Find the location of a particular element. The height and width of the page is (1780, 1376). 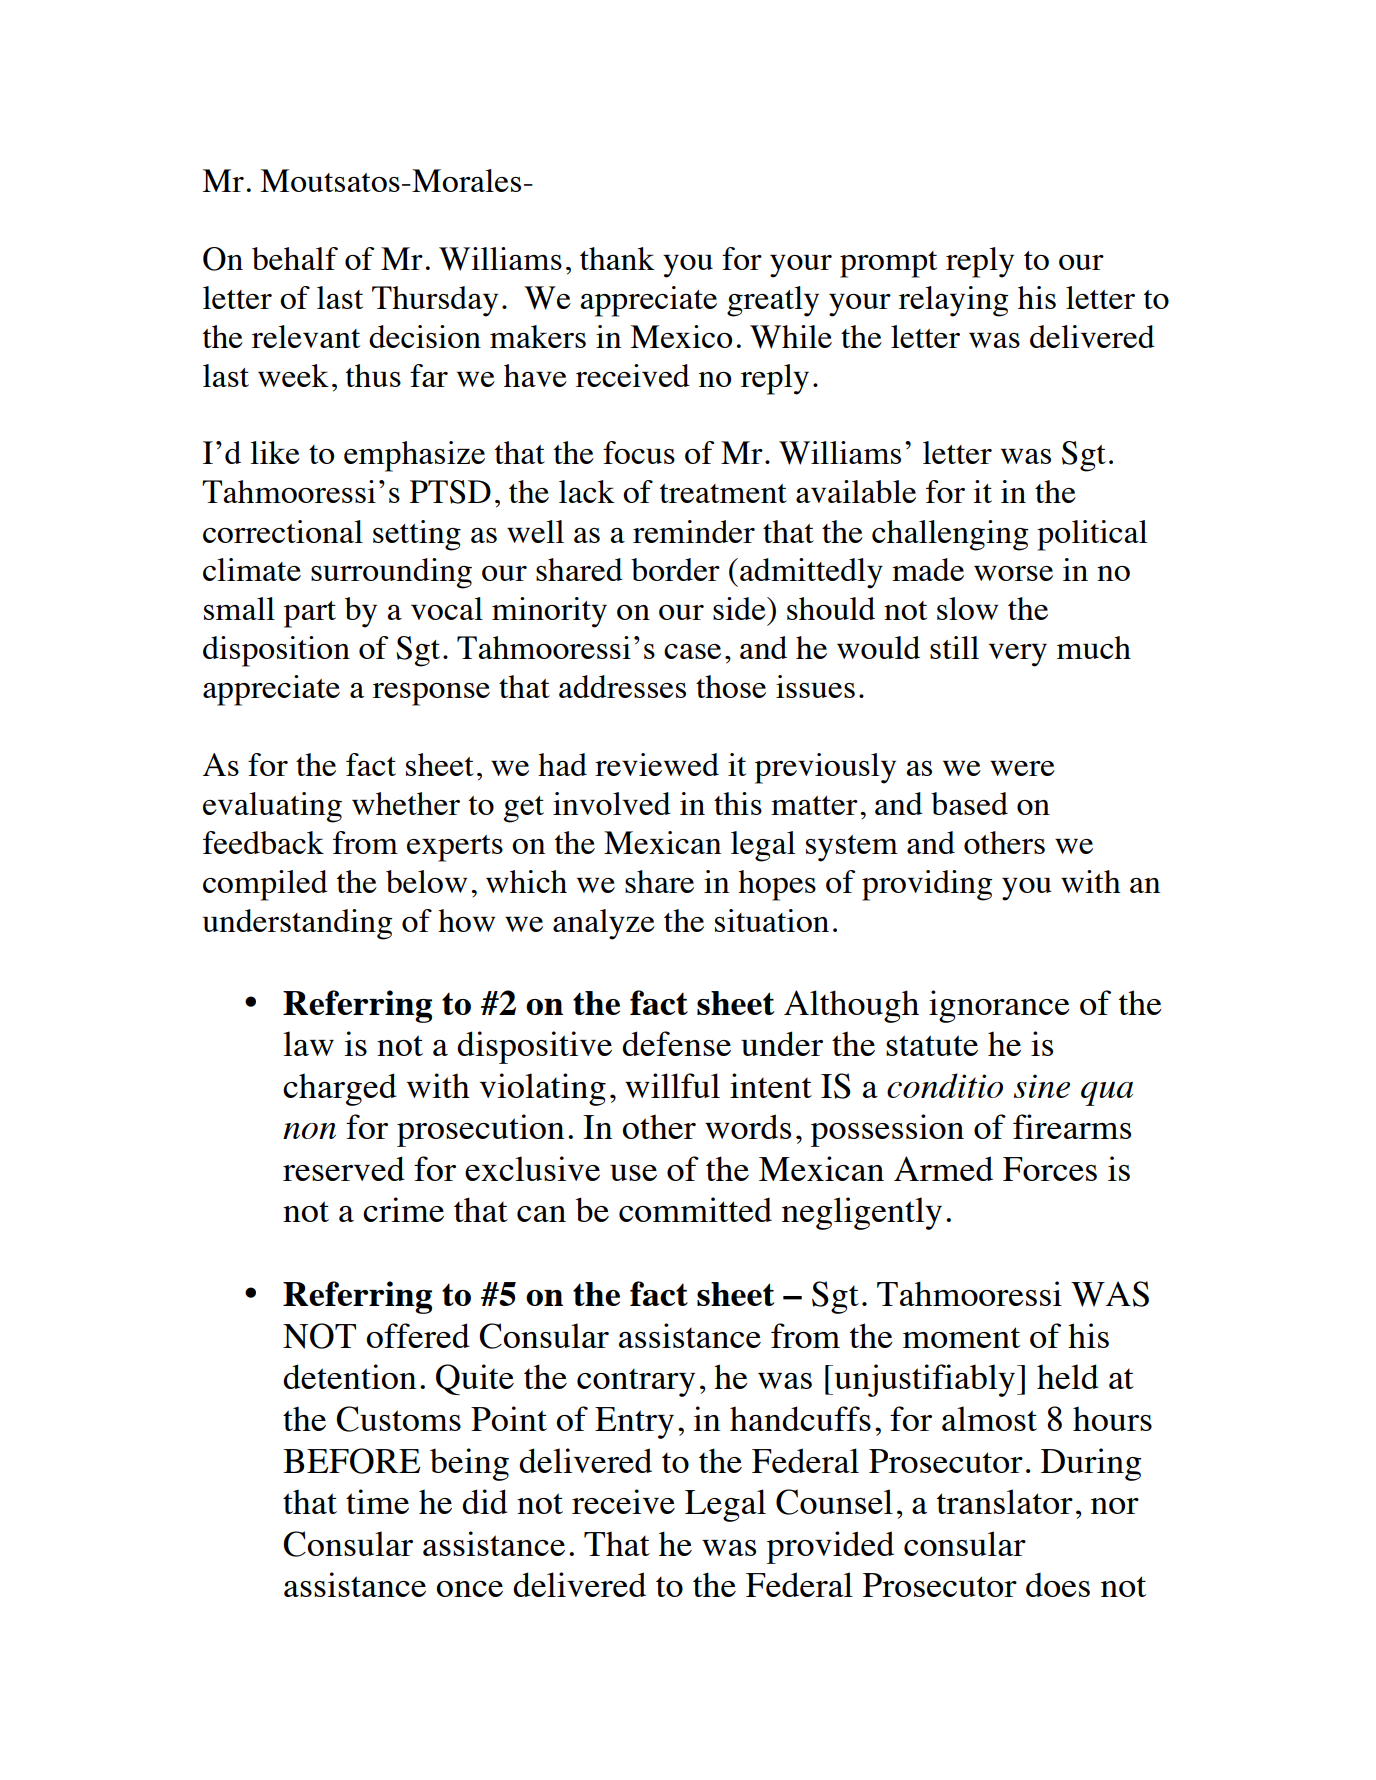

relaying is located at coordinates (953, 301).
